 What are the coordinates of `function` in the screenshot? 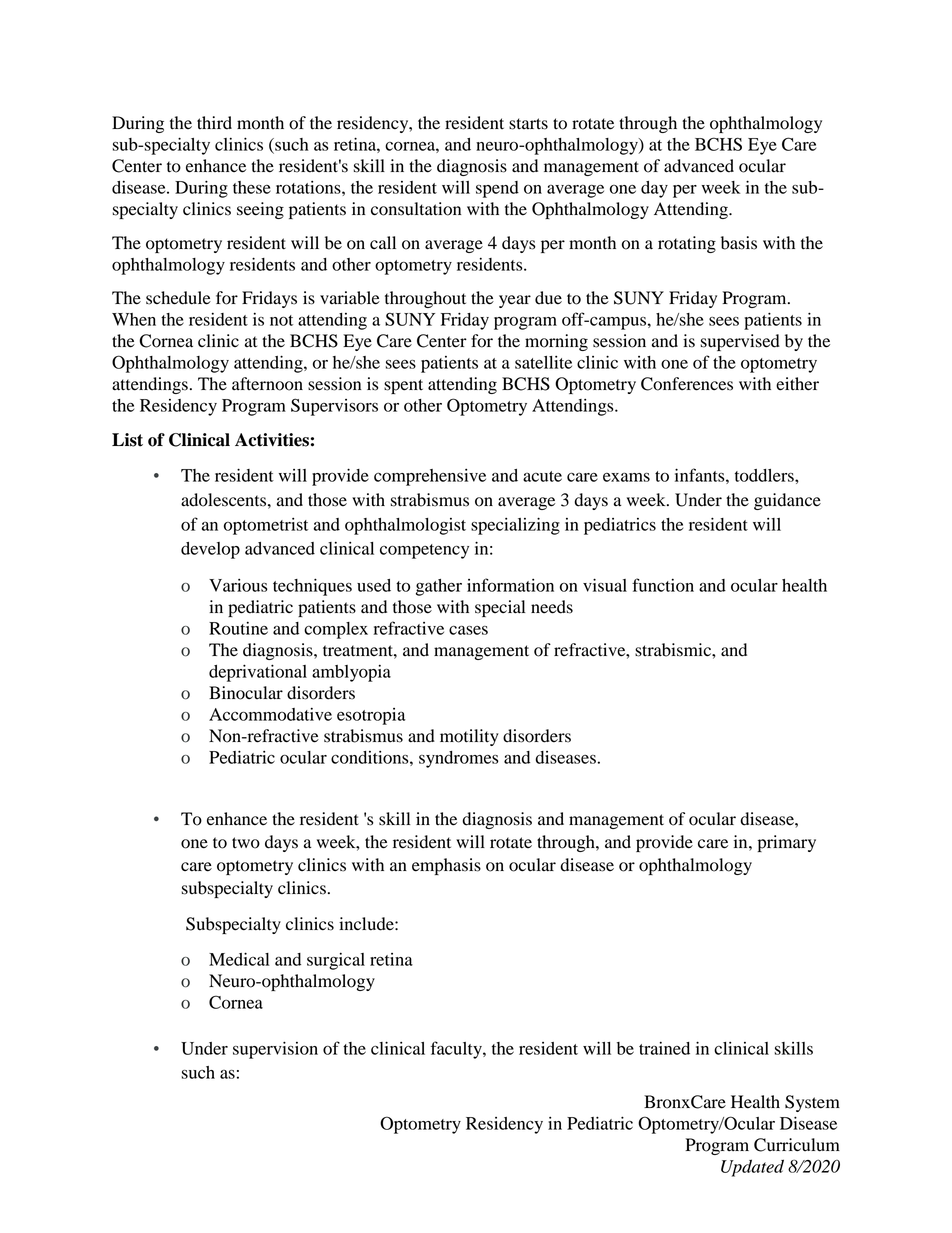 It's located at (663, 585).
